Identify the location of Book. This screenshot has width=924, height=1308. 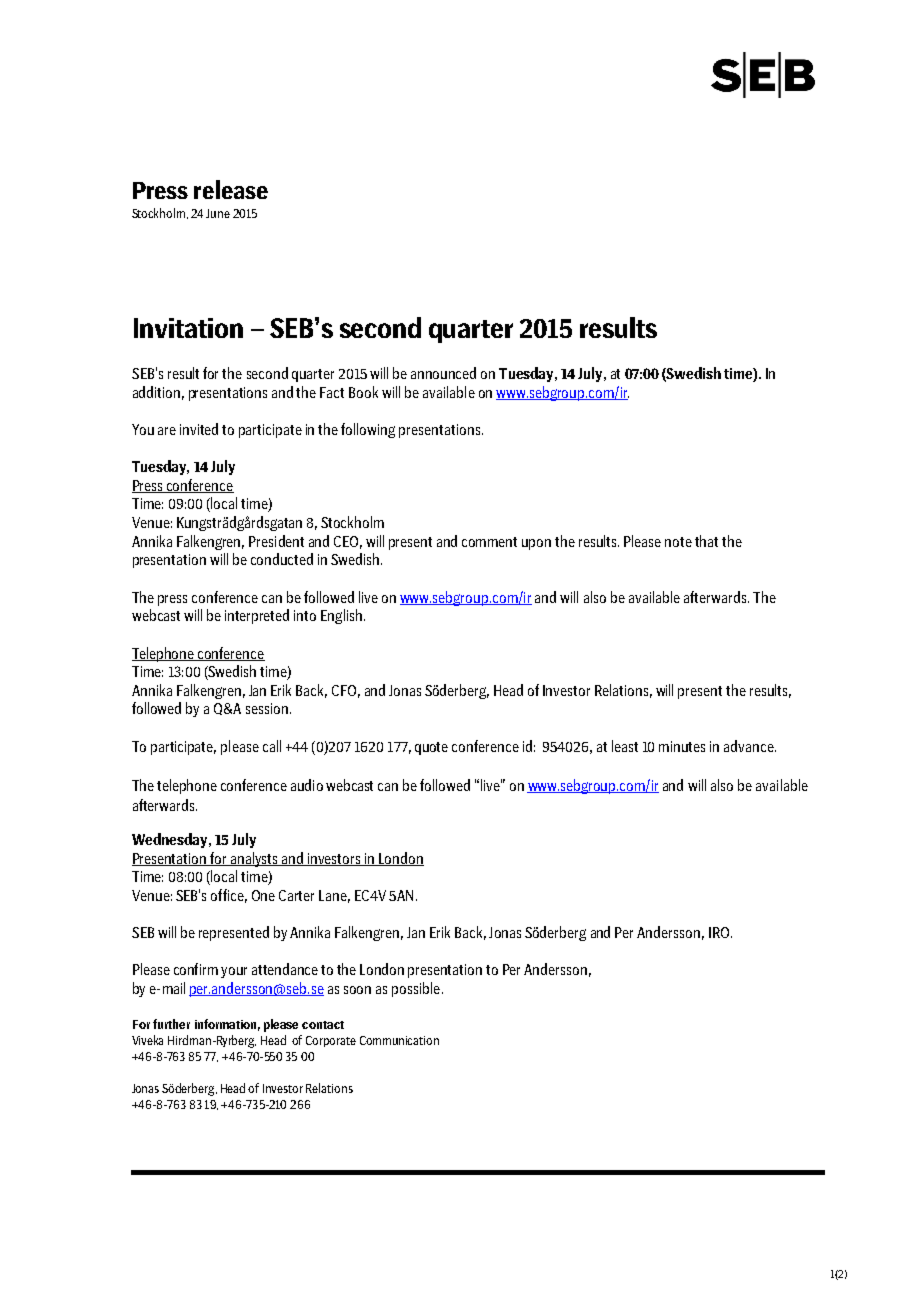
(363, 392).
